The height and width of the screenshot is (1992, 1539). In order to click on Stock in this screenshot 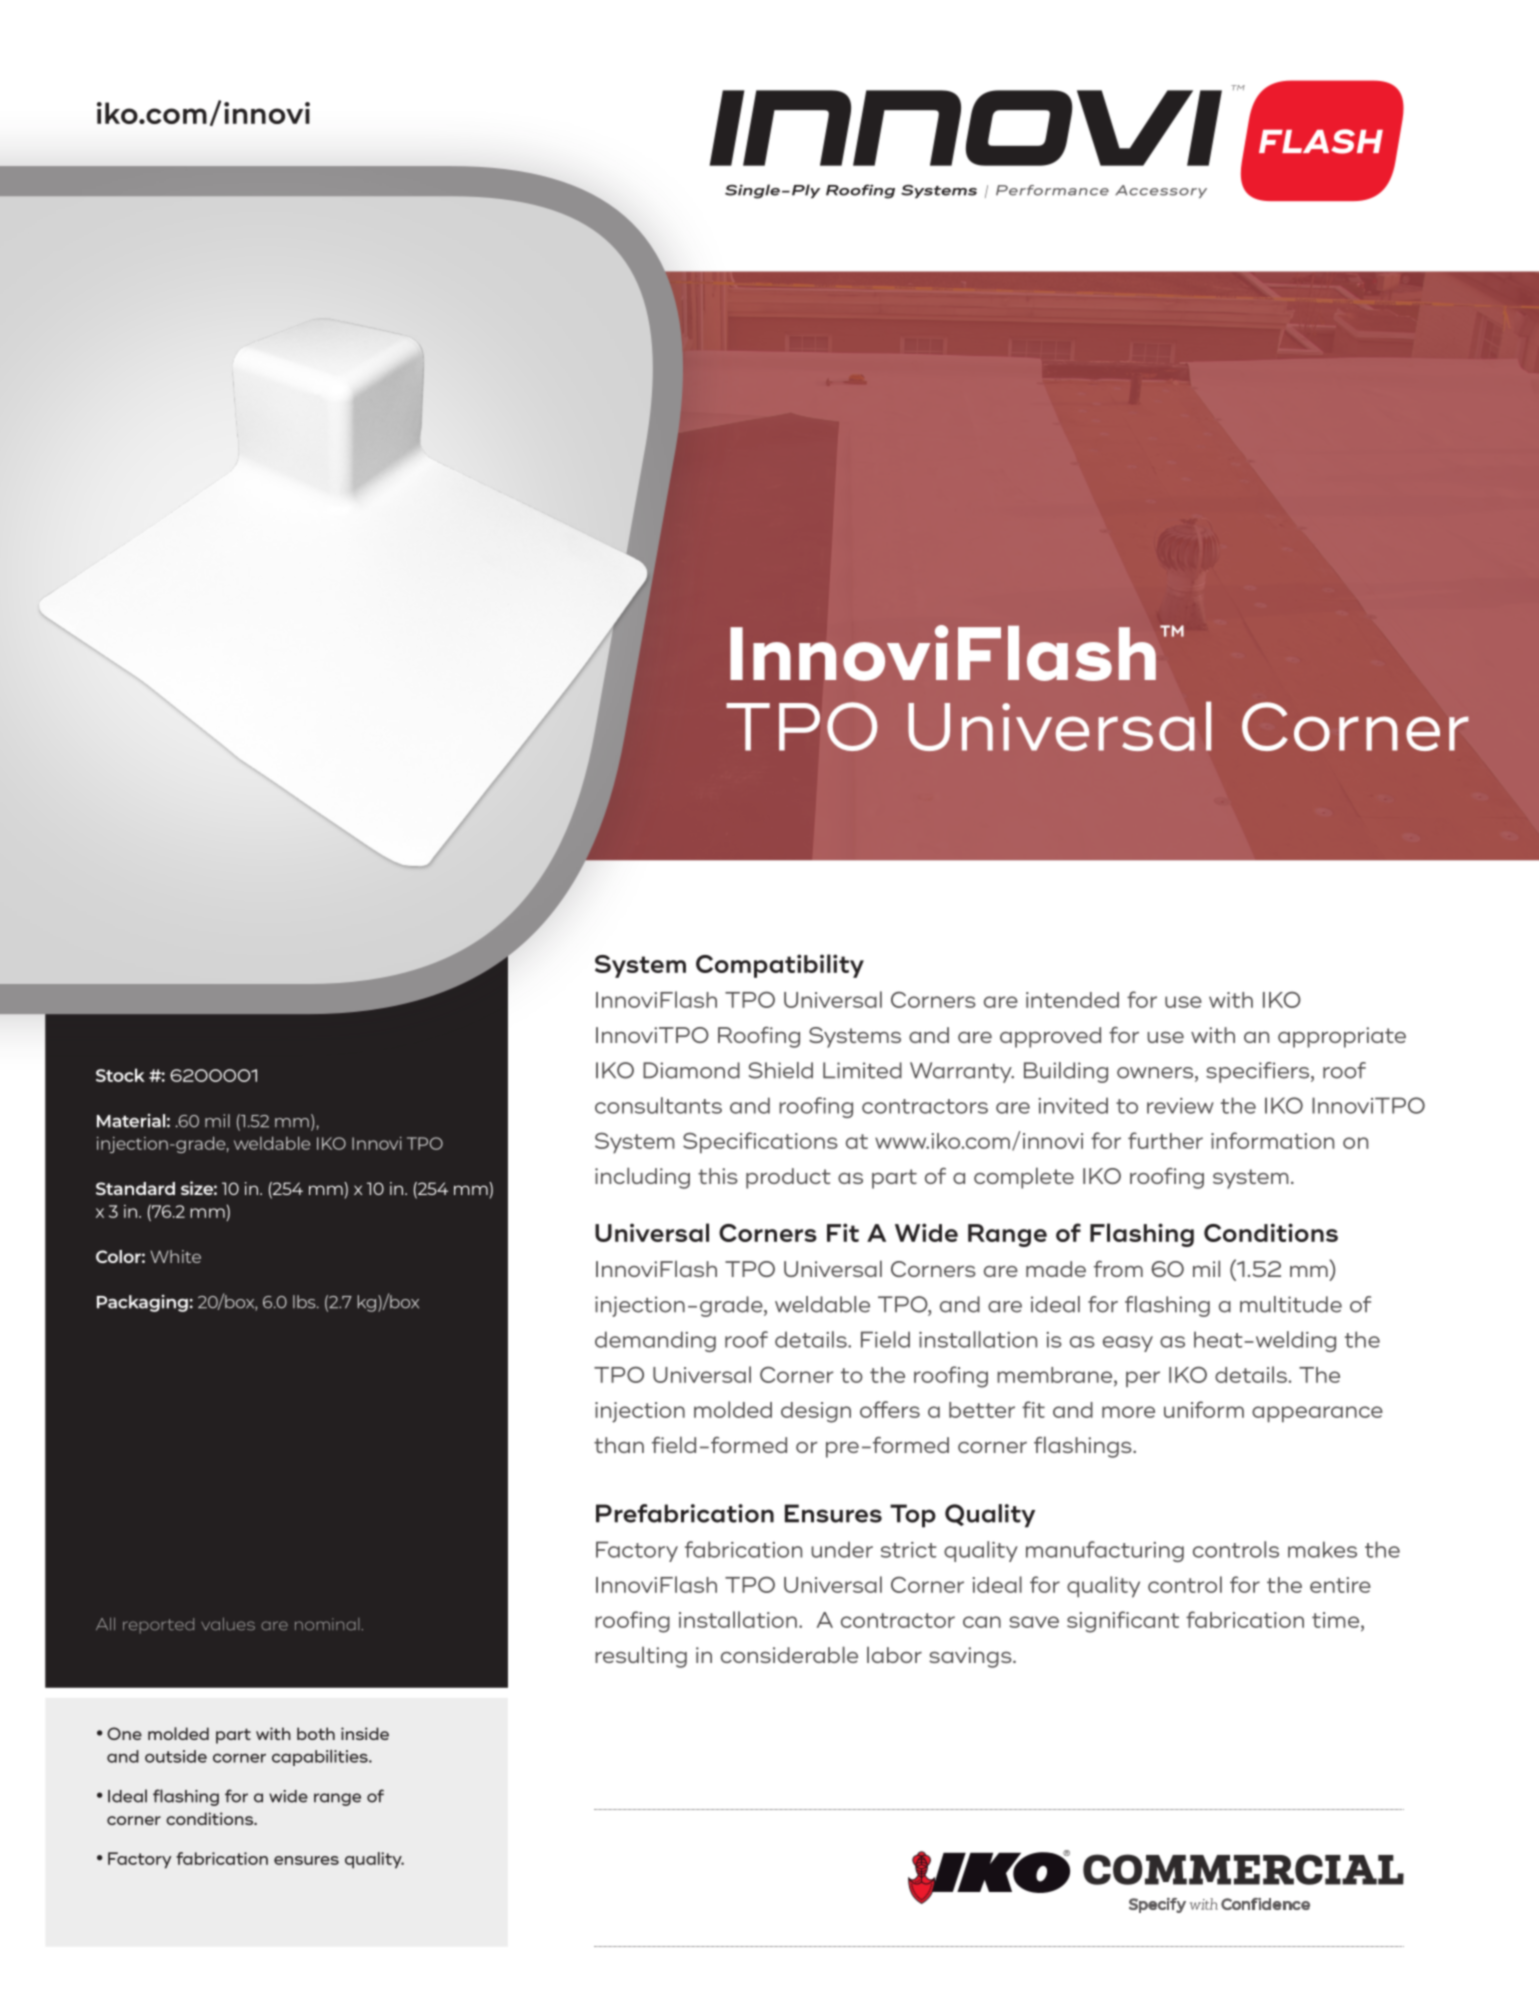, I will do `click(120, 1075)`.
